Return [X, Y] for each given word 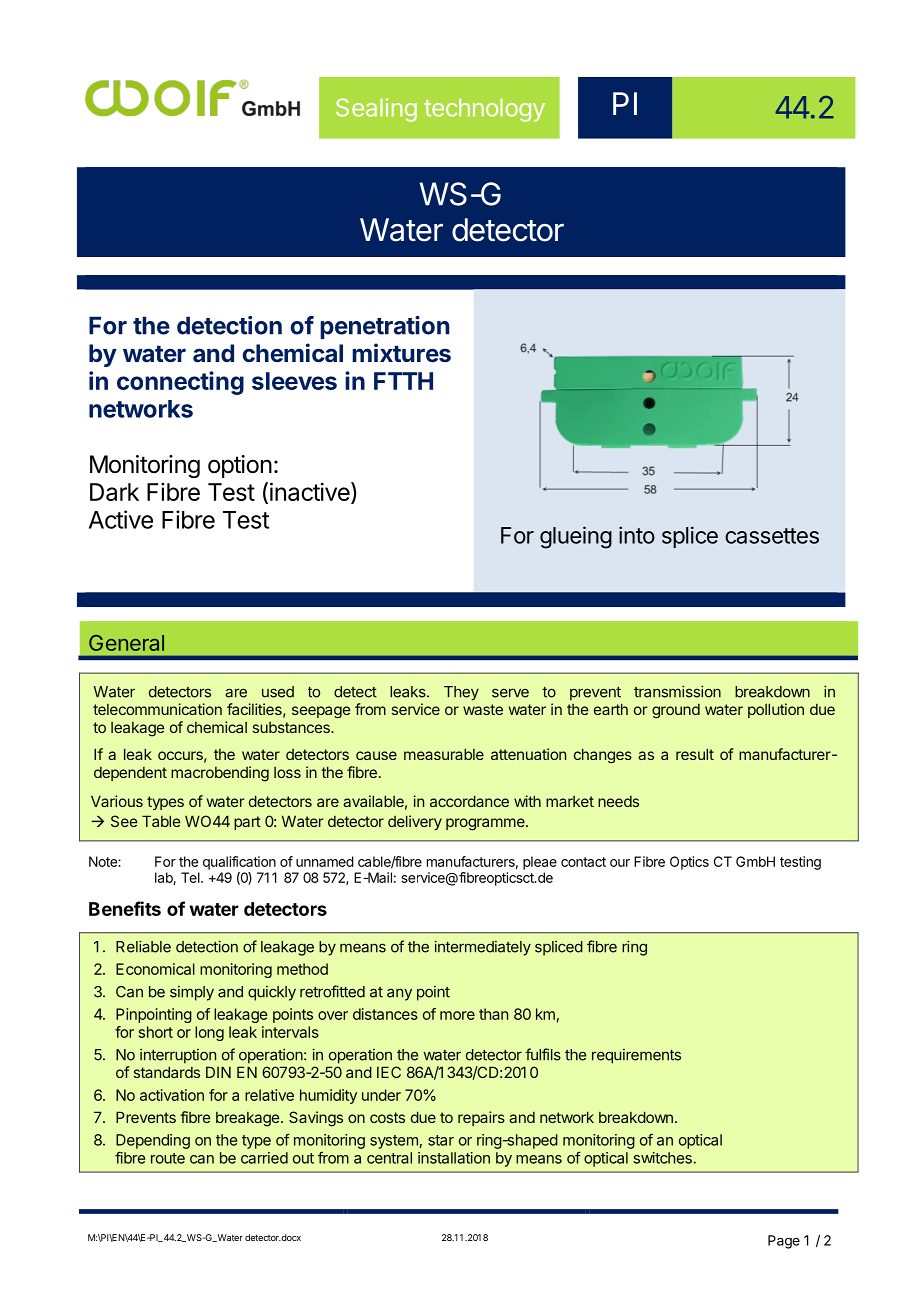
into [637, 535]
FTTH [403, 381]
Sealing [376, 110]
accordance [469, 801]
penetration [384, 327]
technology [484, 110]
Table [161, 821]
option [240, 466]
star [441, 1140]
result [695, 754]
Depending [153, 1141]
